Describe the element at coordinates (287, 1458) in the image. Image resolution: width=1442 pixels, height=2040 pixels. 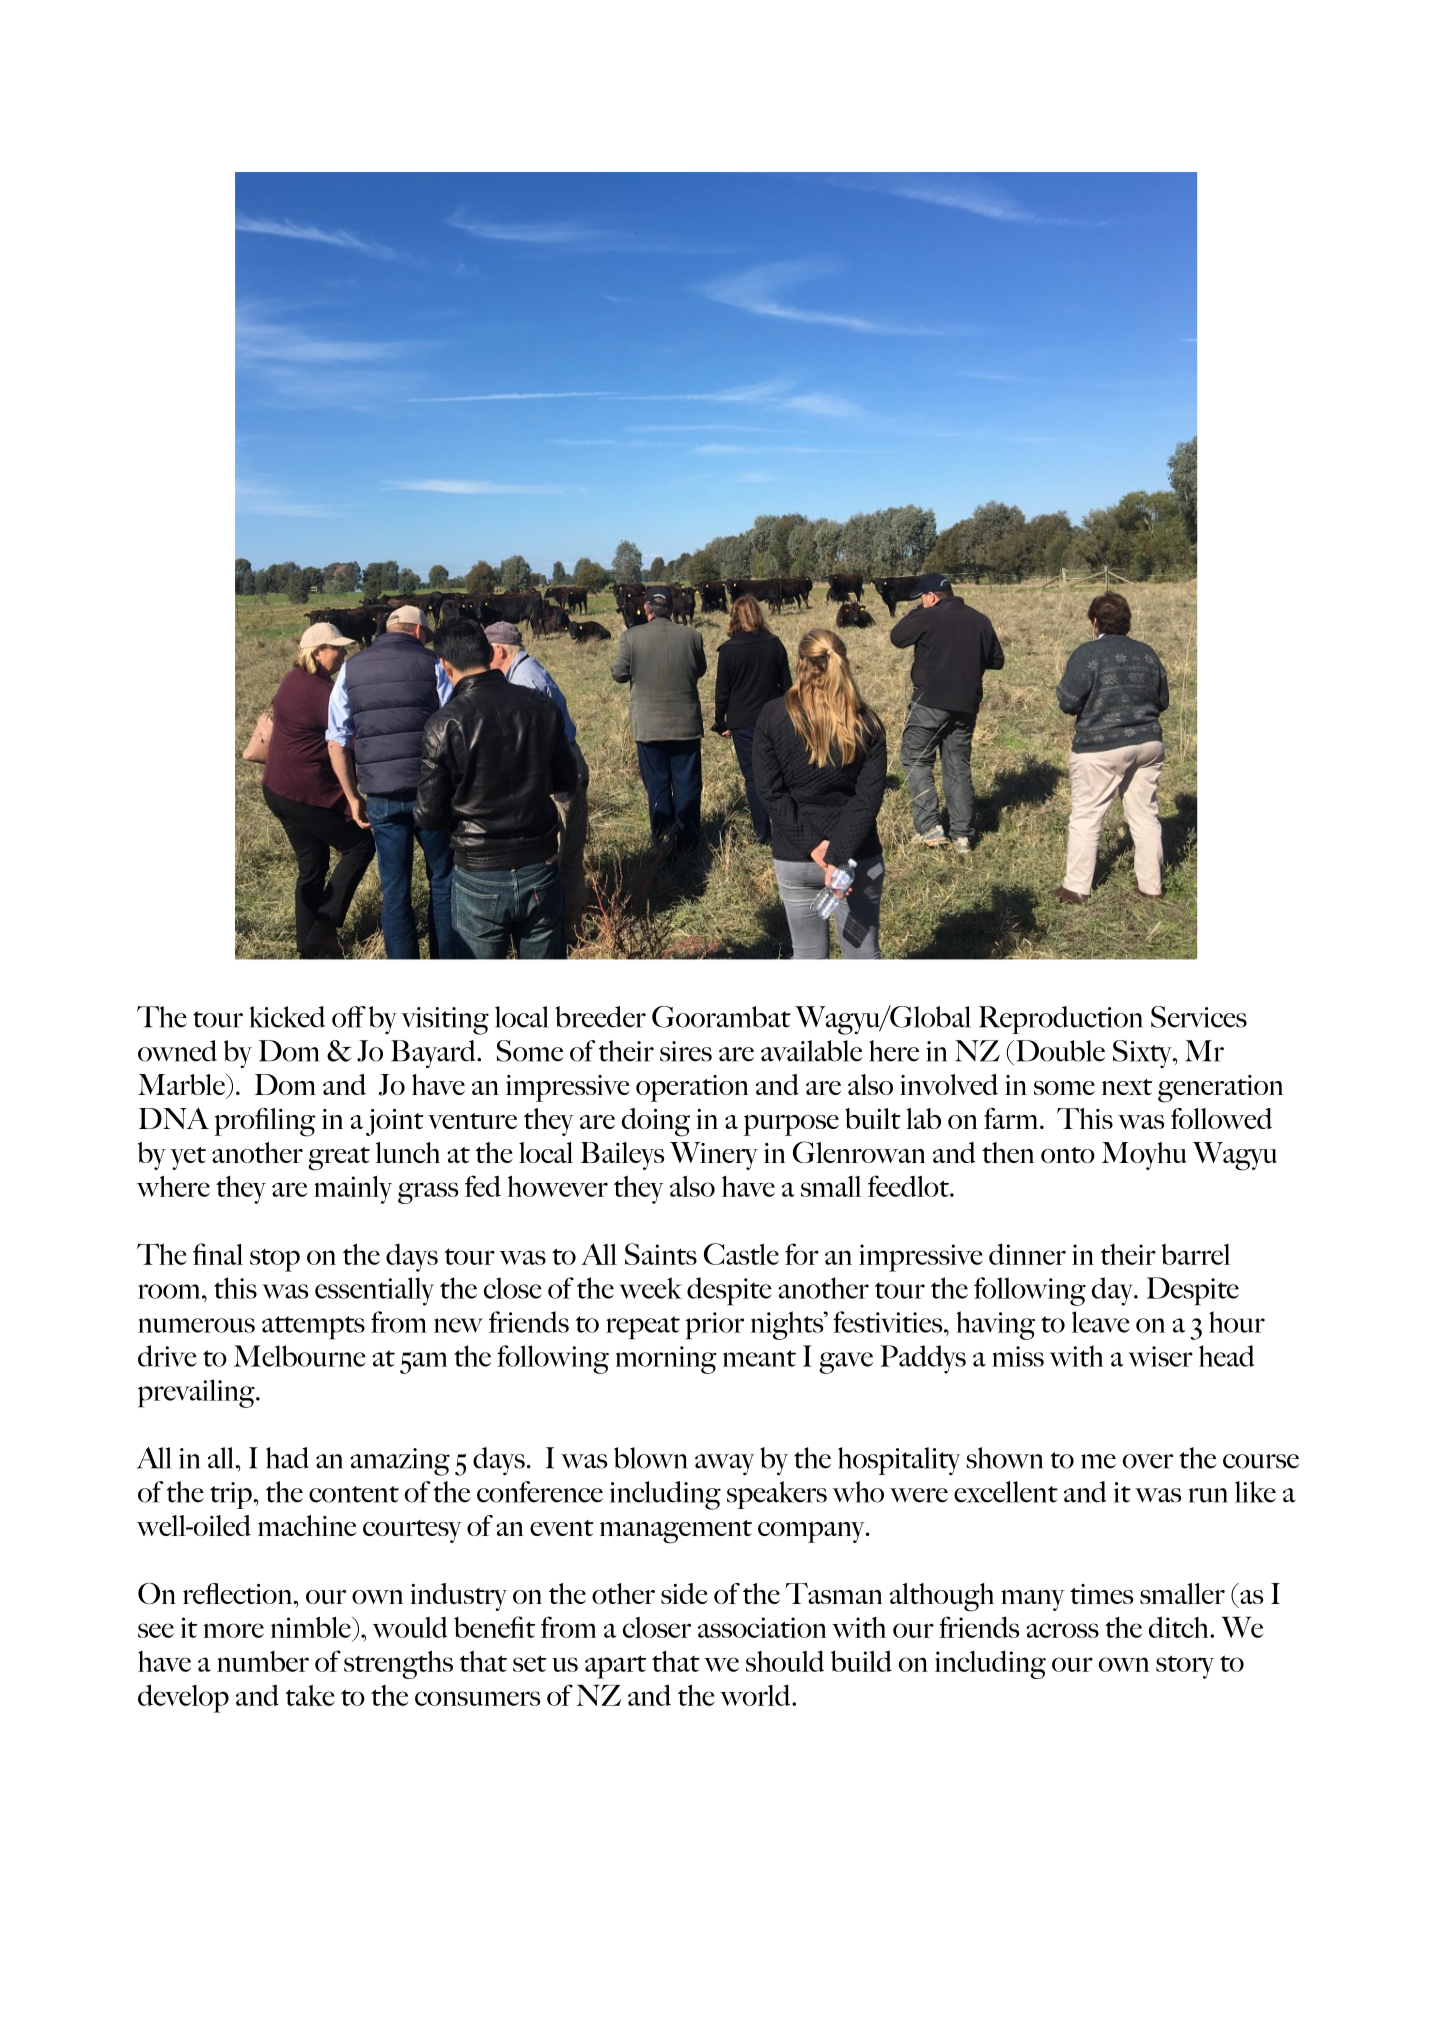
I see `had` at that location.
